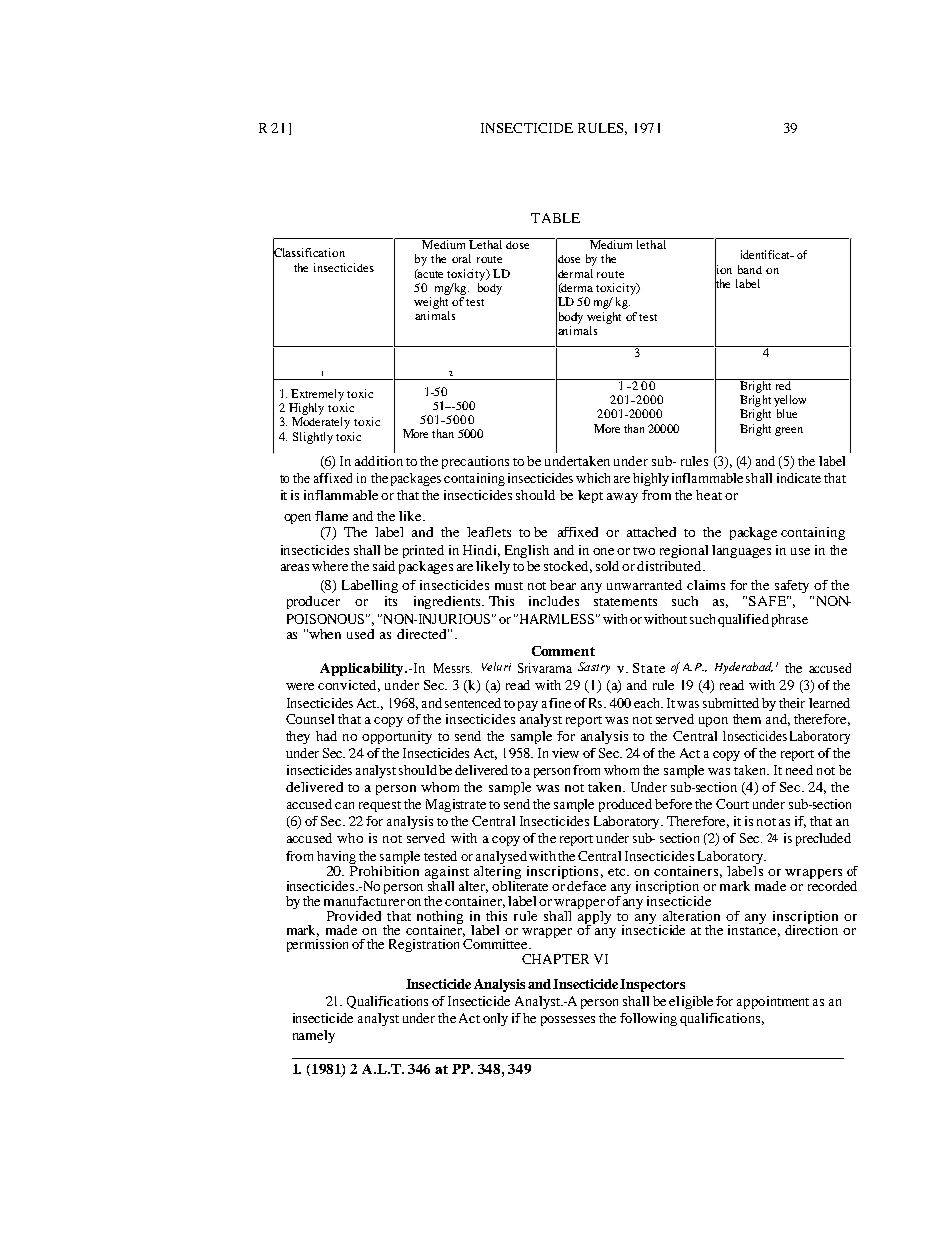 The image size is (952, 1233). What do you see at coordinates (568, 1021) in the screenshot?
I see `possesses` at bounding box center [568, 1021].
